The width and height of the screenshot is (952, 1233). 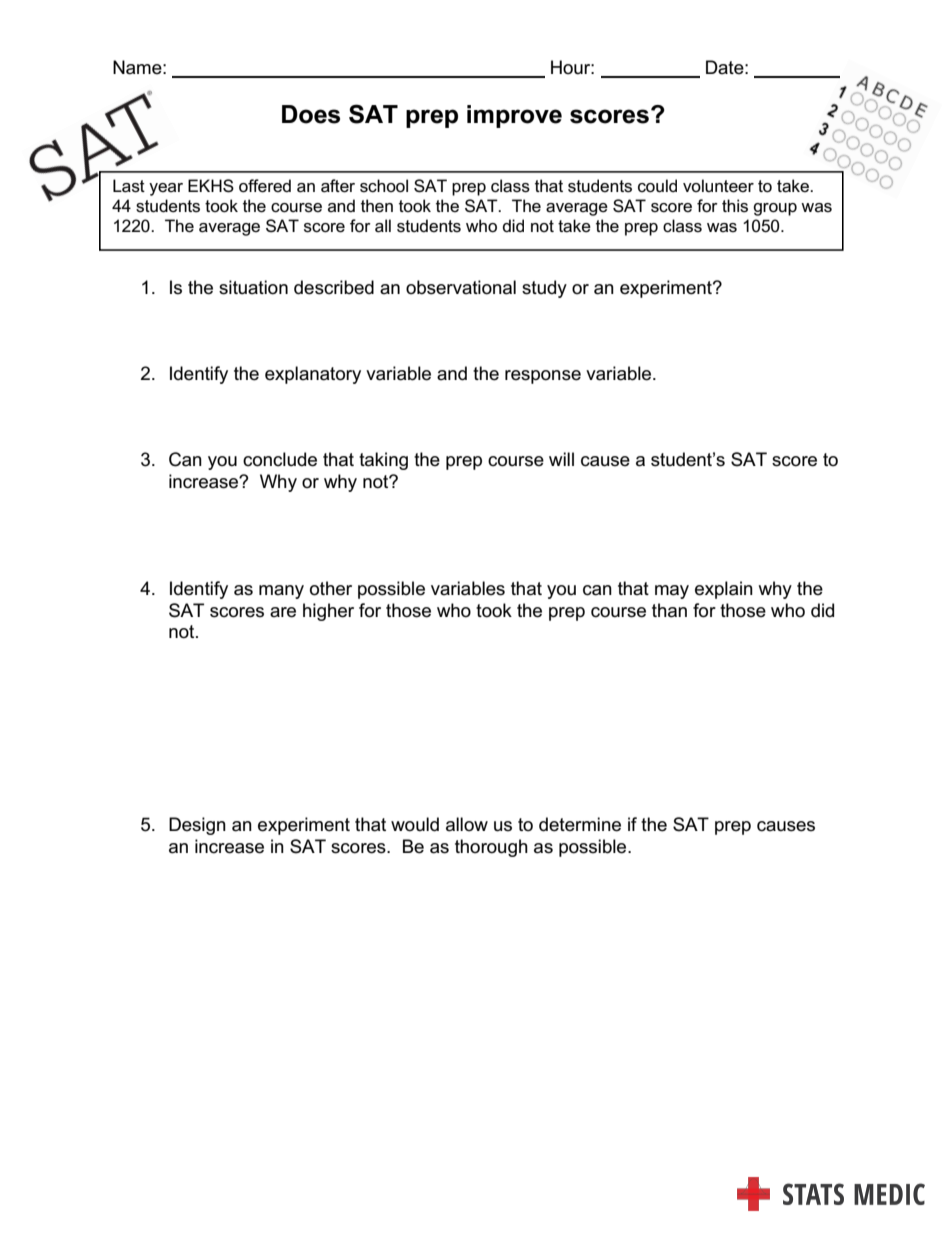 I want to click on Design, so click(x=197, y=826).
